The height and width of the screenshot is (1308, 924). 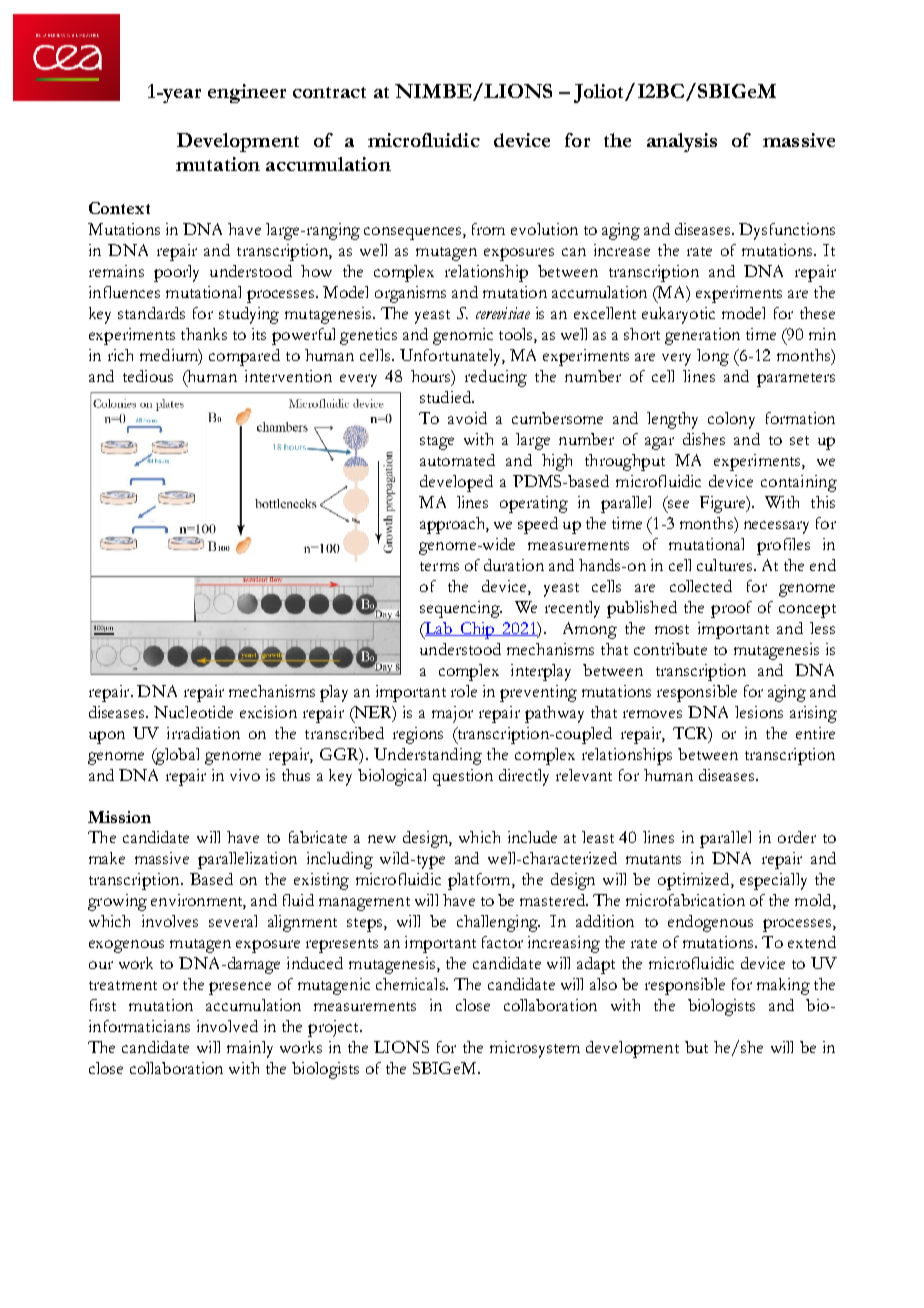 What do you see at coordinates (439, 566) in the screenshot?
I see `terms` at bounding box center [439, 566].
